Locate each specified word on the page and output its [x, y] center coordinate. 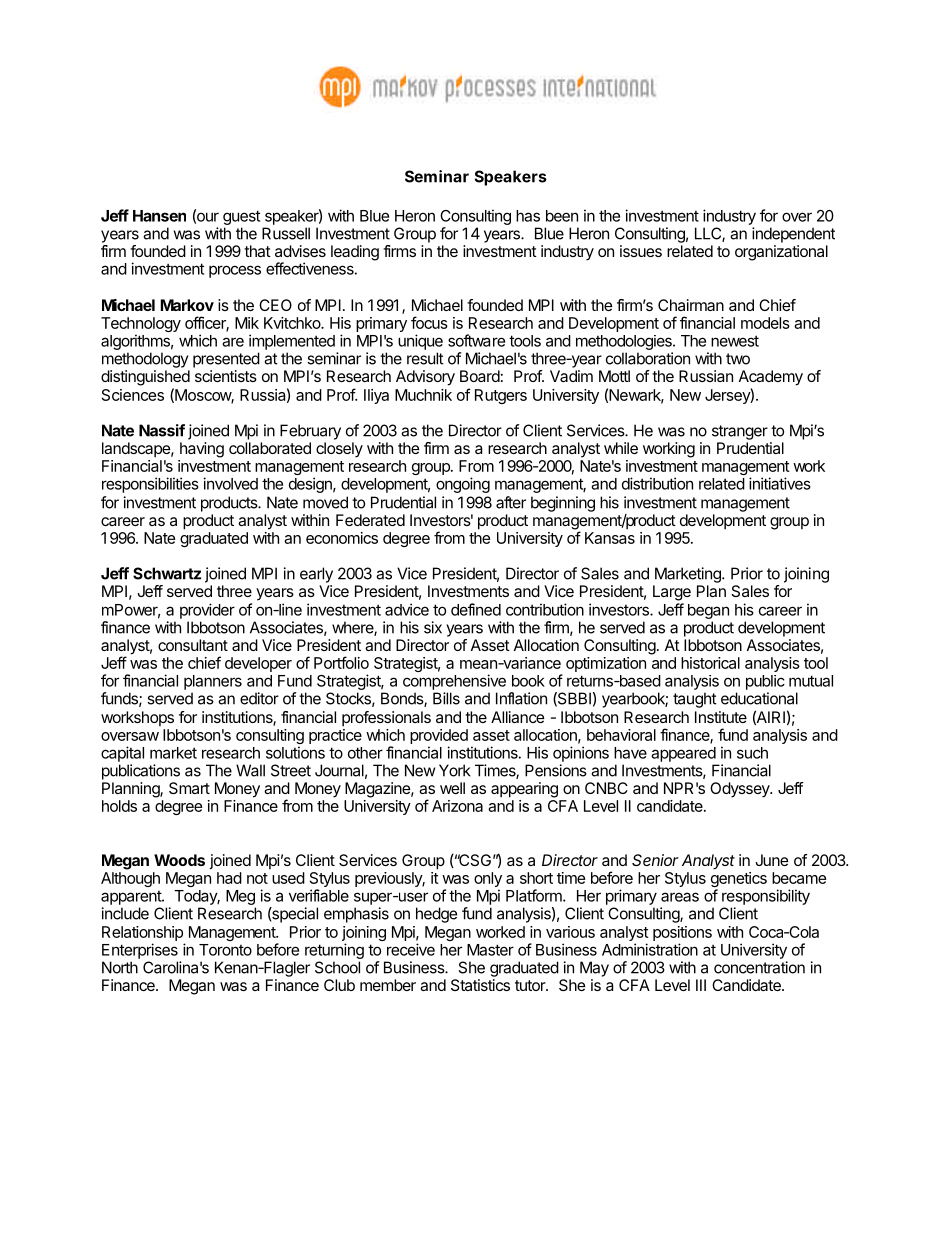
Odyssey [741, 790]
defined [476, 609]
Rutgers [501, 396]
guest [241, 217]
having [202, 450]
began [708, 613]
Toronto [225, 950]
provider [207, 611]
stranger [740, 432]
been [562, 216]
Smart [189, 788]
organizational [781, 253]
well [452, 788]
